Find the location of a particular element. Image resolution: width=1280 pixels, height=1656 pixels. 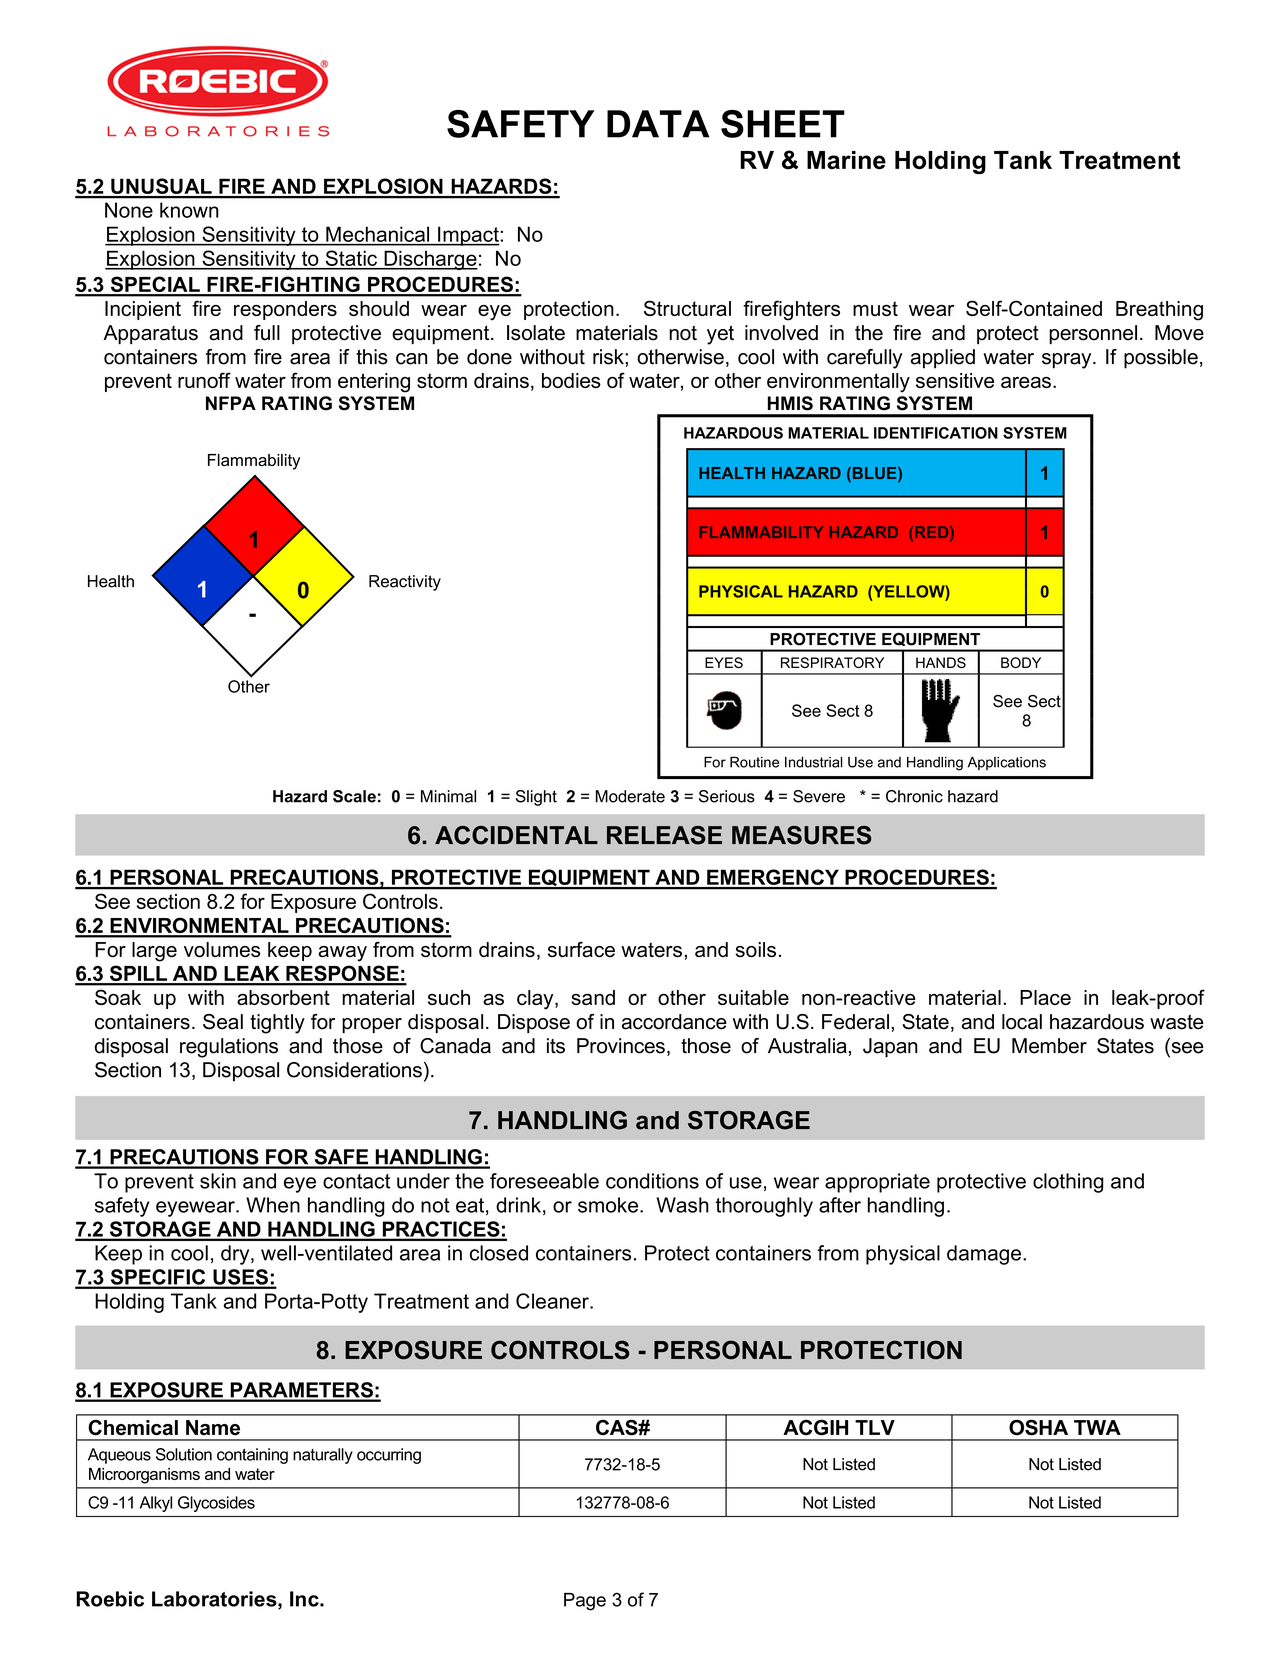

Provinces is located at coordinates (621, 1046).
